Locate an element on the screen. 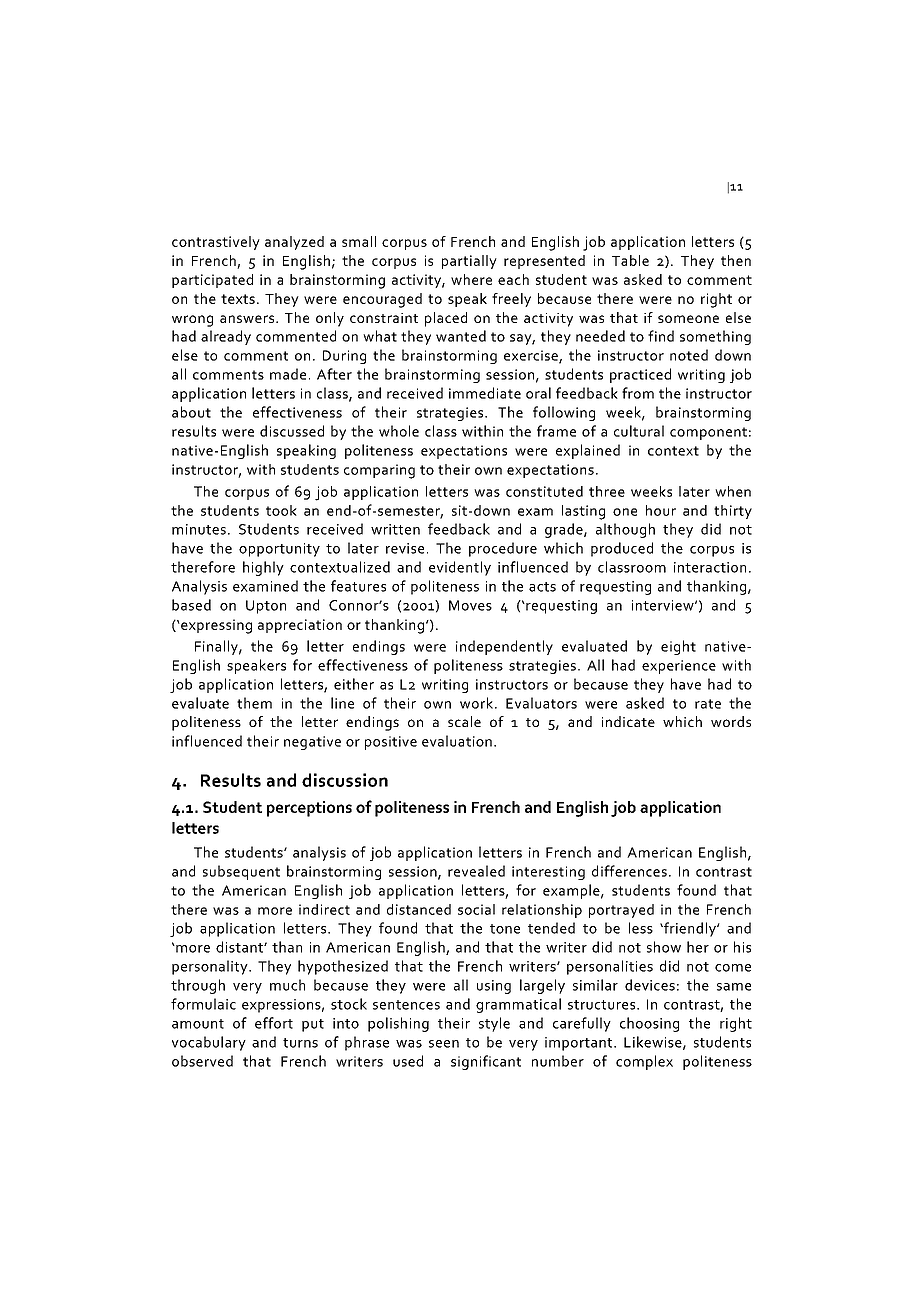 The height and width of the screenshot is (1308, 924). subsequent is located at coordinates (241, 872).
